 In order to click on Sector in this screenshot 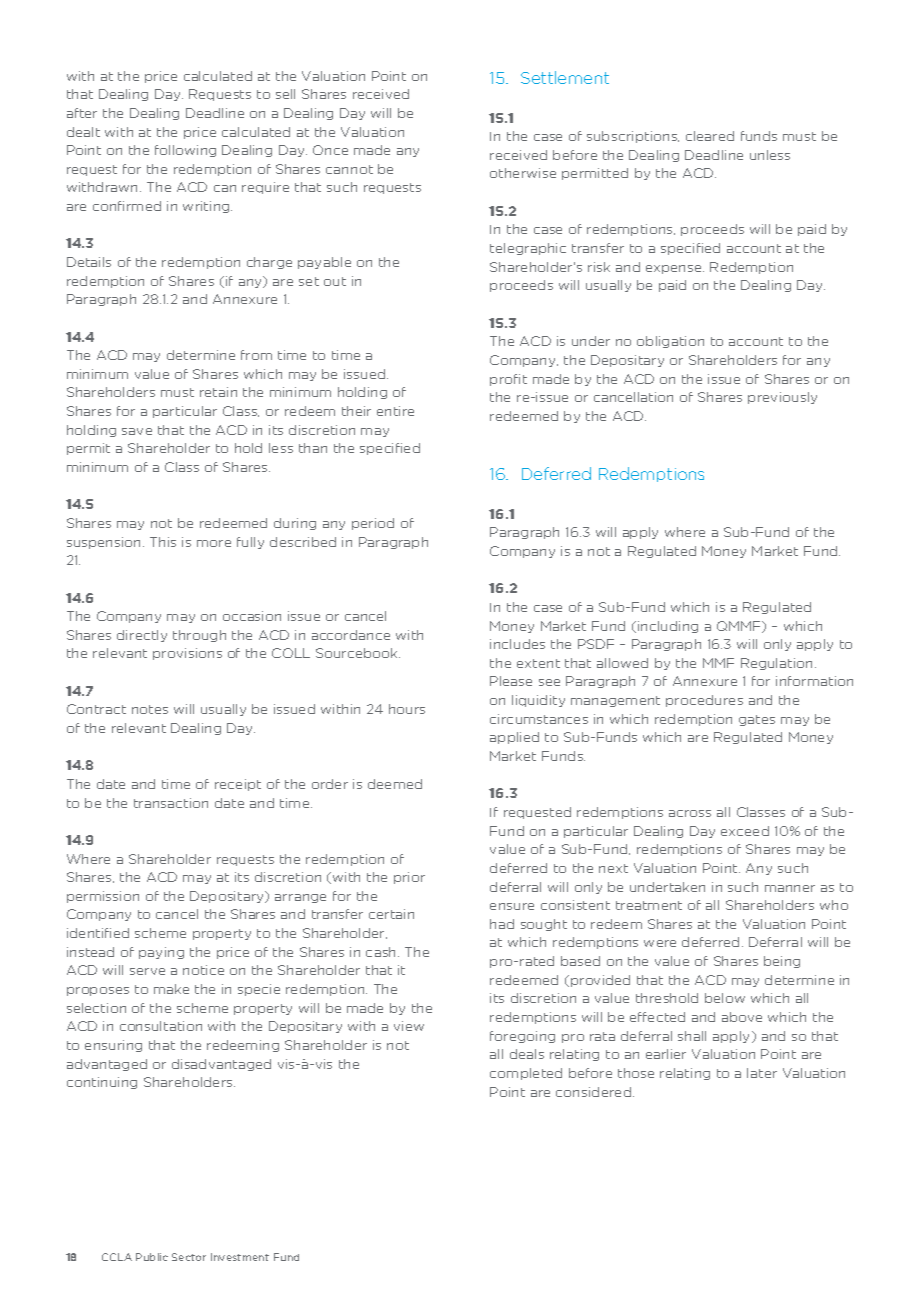, I will do `click(189, 1257)`.
